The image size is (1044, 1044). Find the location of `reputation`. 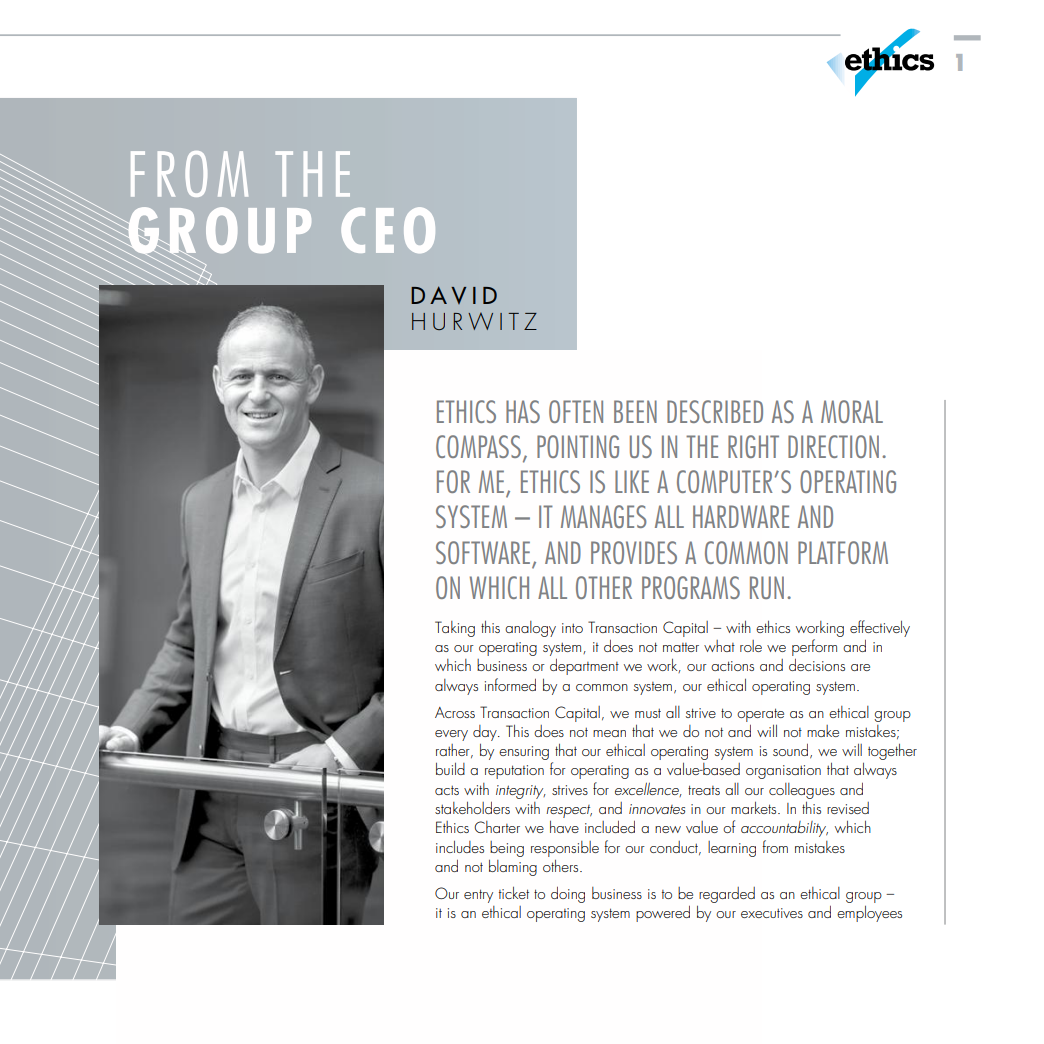

reputation is located at coordinates (514, 772).
